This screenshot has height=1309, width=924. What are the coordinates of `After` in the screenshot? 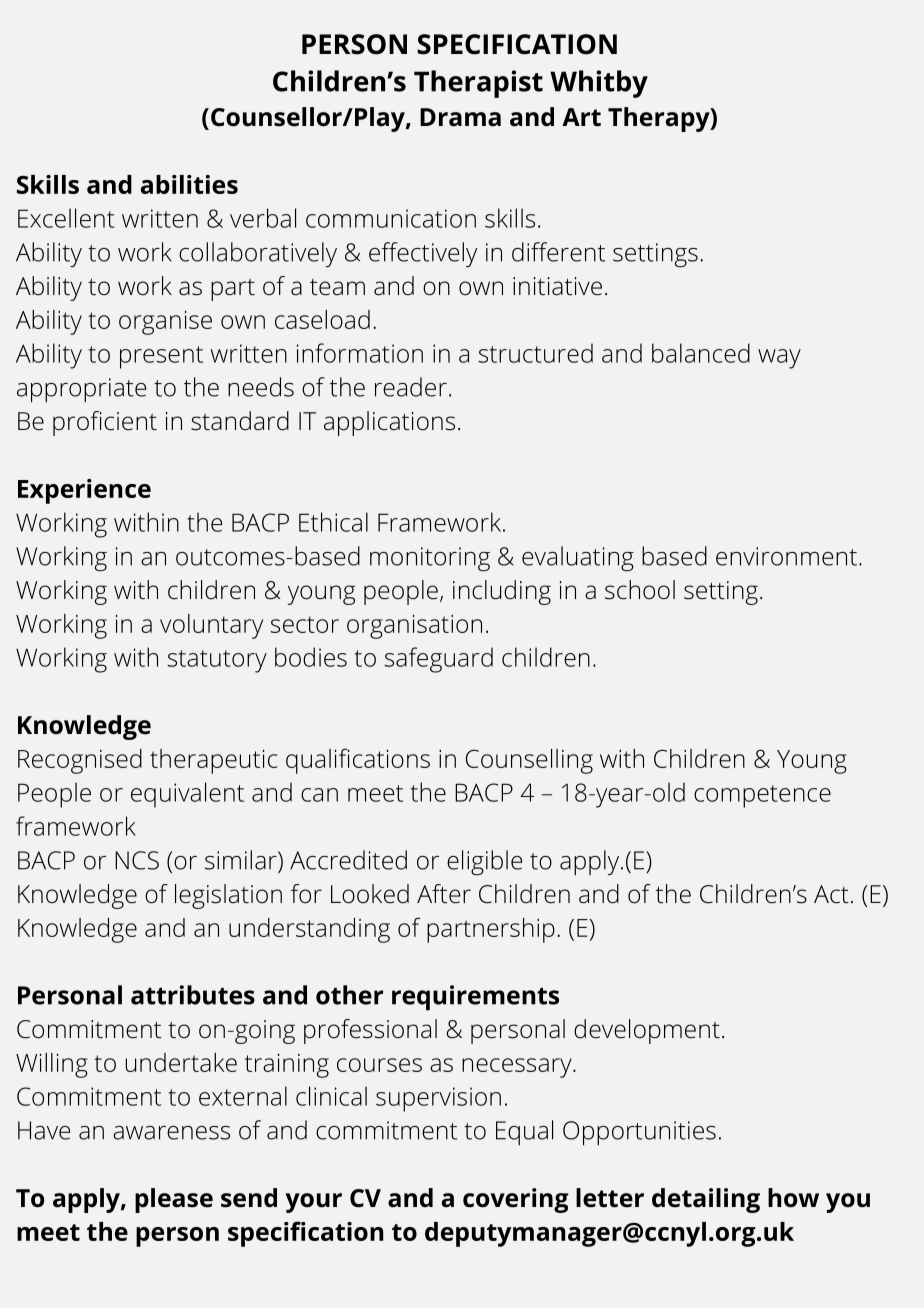 It's located at (444, 894).
